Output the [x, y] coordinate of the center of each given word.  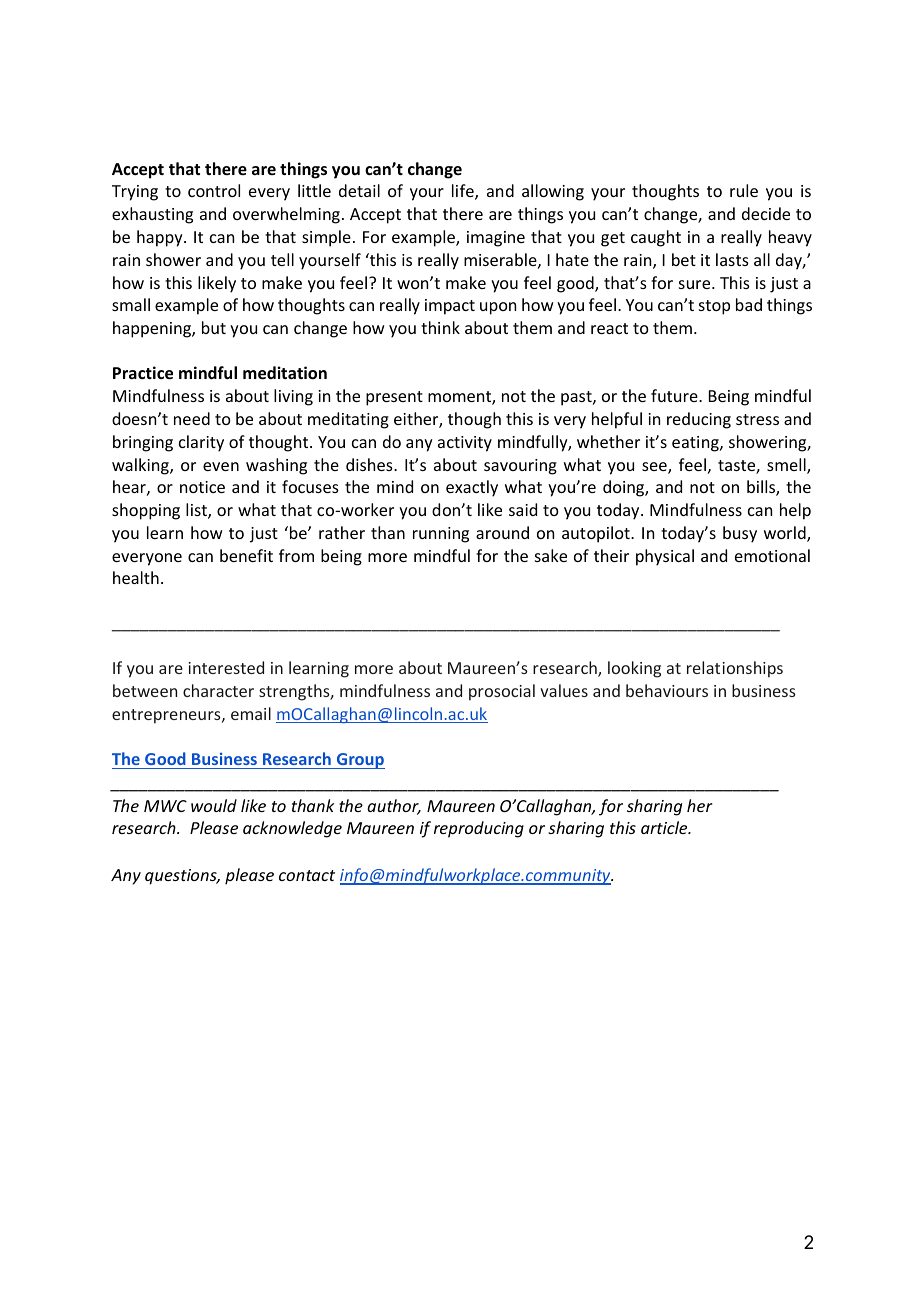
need [192, 418]
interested [226, 667]
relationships [735, 669]
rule [744, 190]
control [214, 190]
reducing [699, 420]
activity [465, 444]
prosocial [502, 692]
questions [182, 877]
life [464, 192]
